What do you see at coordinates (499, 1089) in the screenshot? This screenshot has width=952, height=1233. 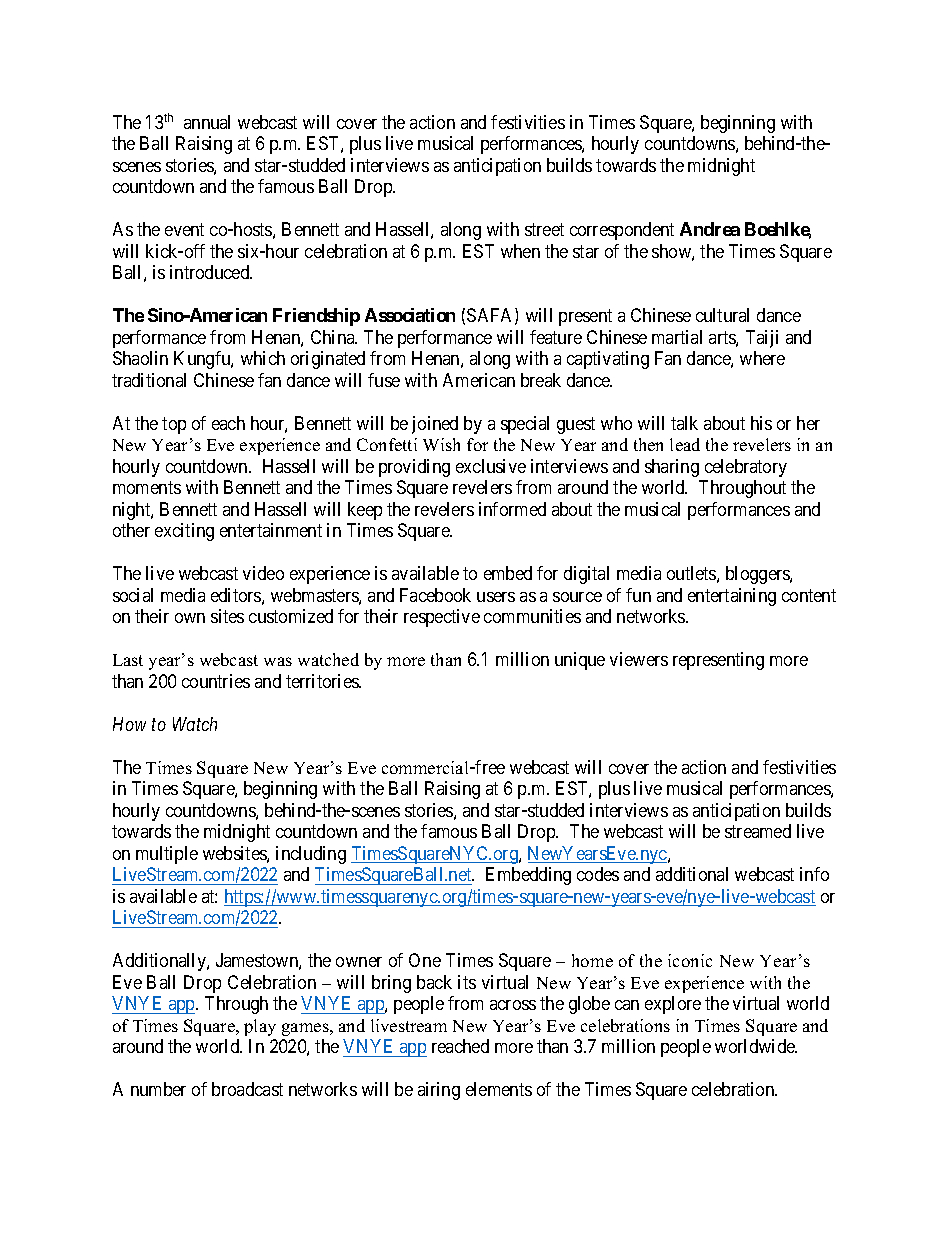 I see `elements` at bounding box center [499, 1089].
